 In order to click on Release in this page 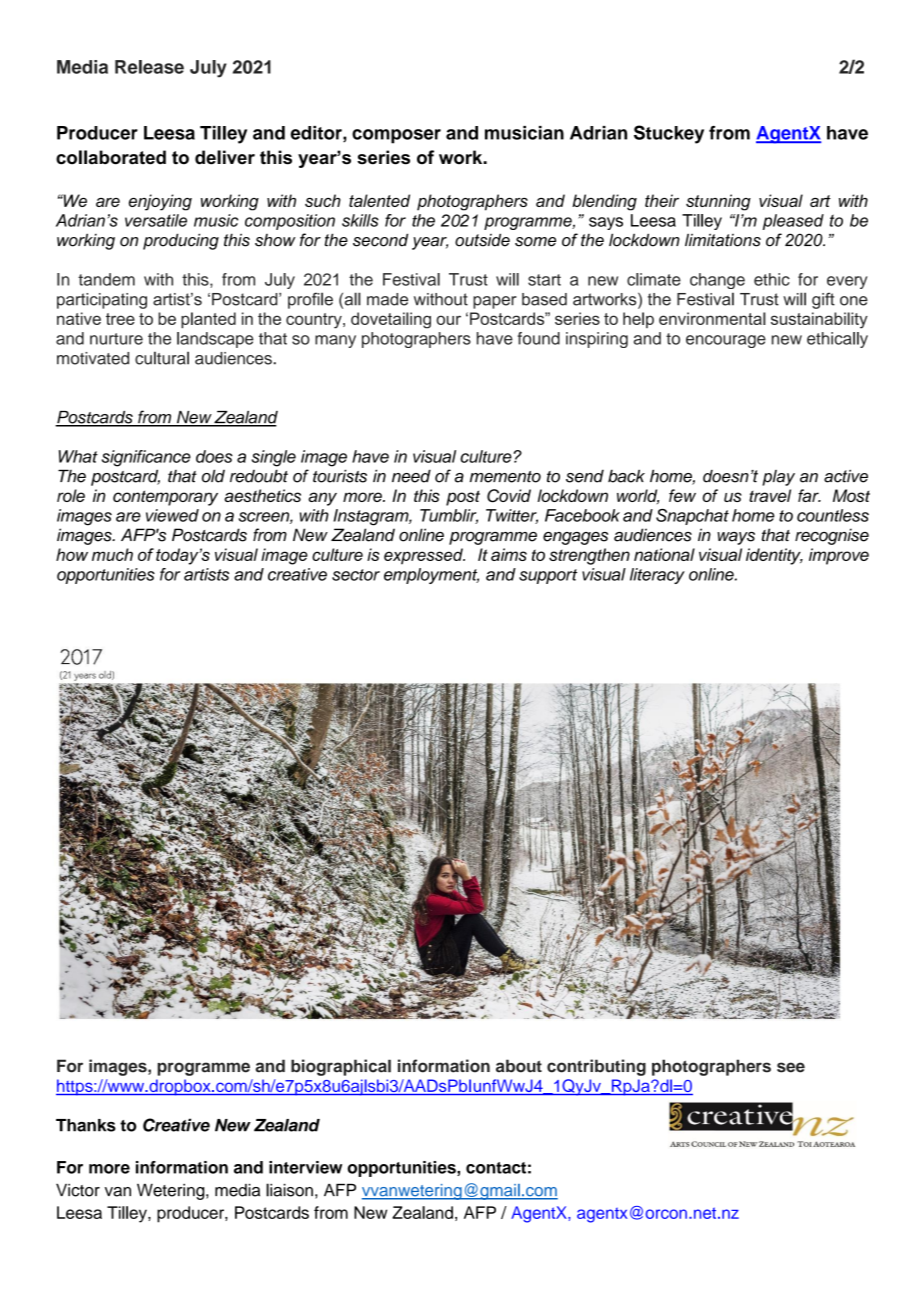, I will do `click(149, 67)`.
